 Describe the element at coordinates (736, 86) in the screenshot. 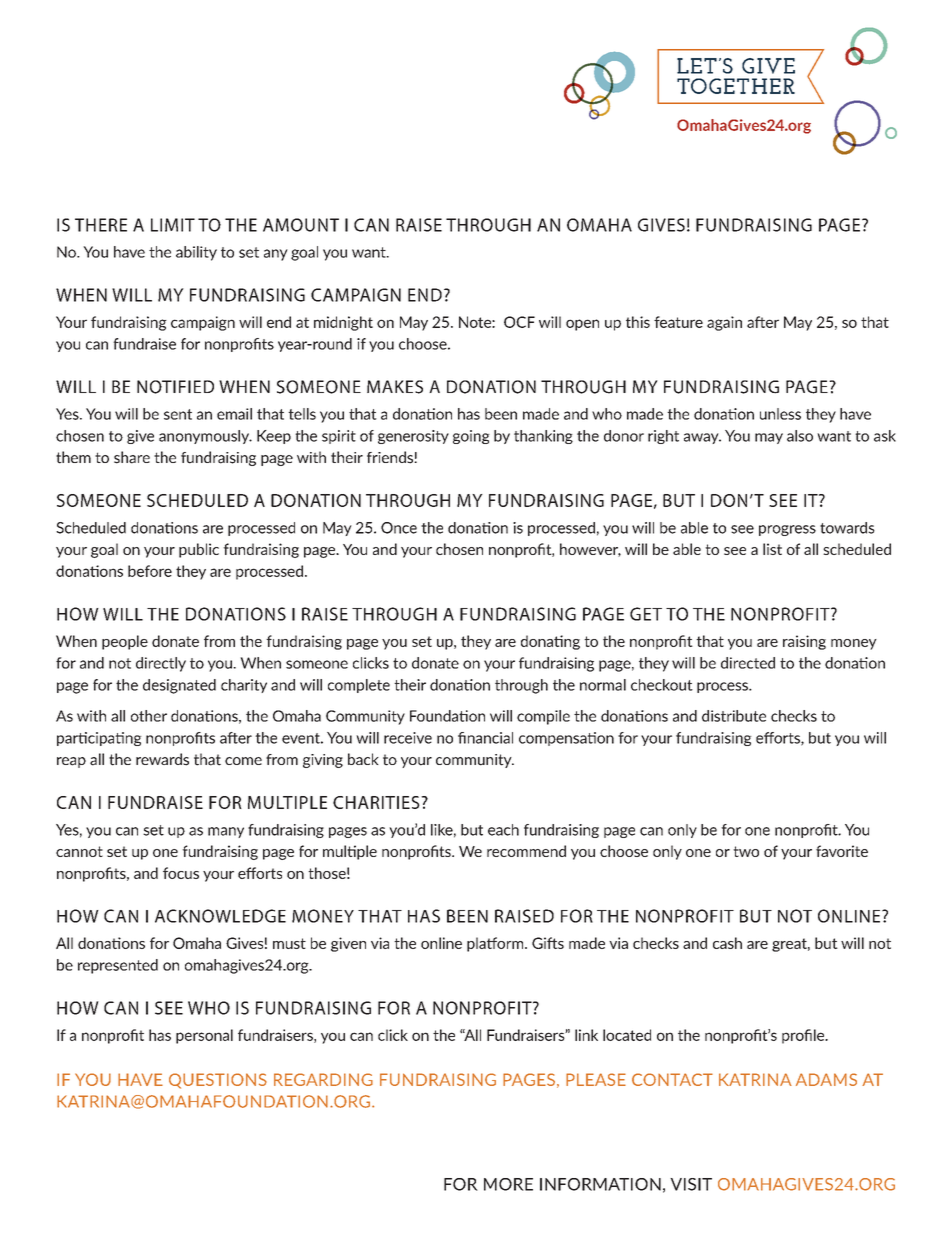

I see `TOGETHER` at that location.
